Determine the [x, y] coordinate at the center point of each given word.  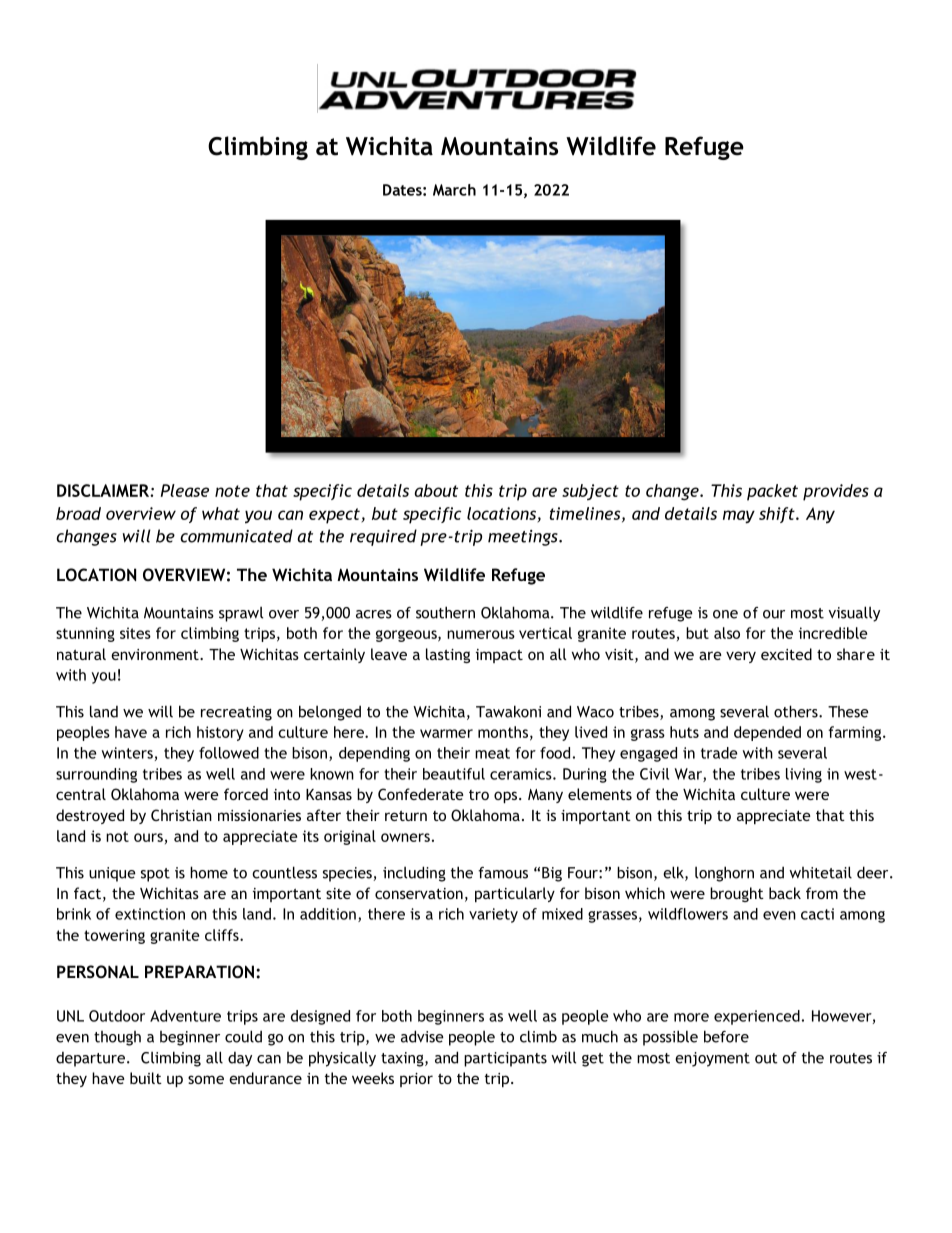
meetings [524, 538]
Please [185, 490]
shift [778, 515]
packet [772, 492]
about [436, 490]
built [146, 1078]
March [454, 190]
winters [127, 753]
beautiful [454, 774]
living [804, 775]
